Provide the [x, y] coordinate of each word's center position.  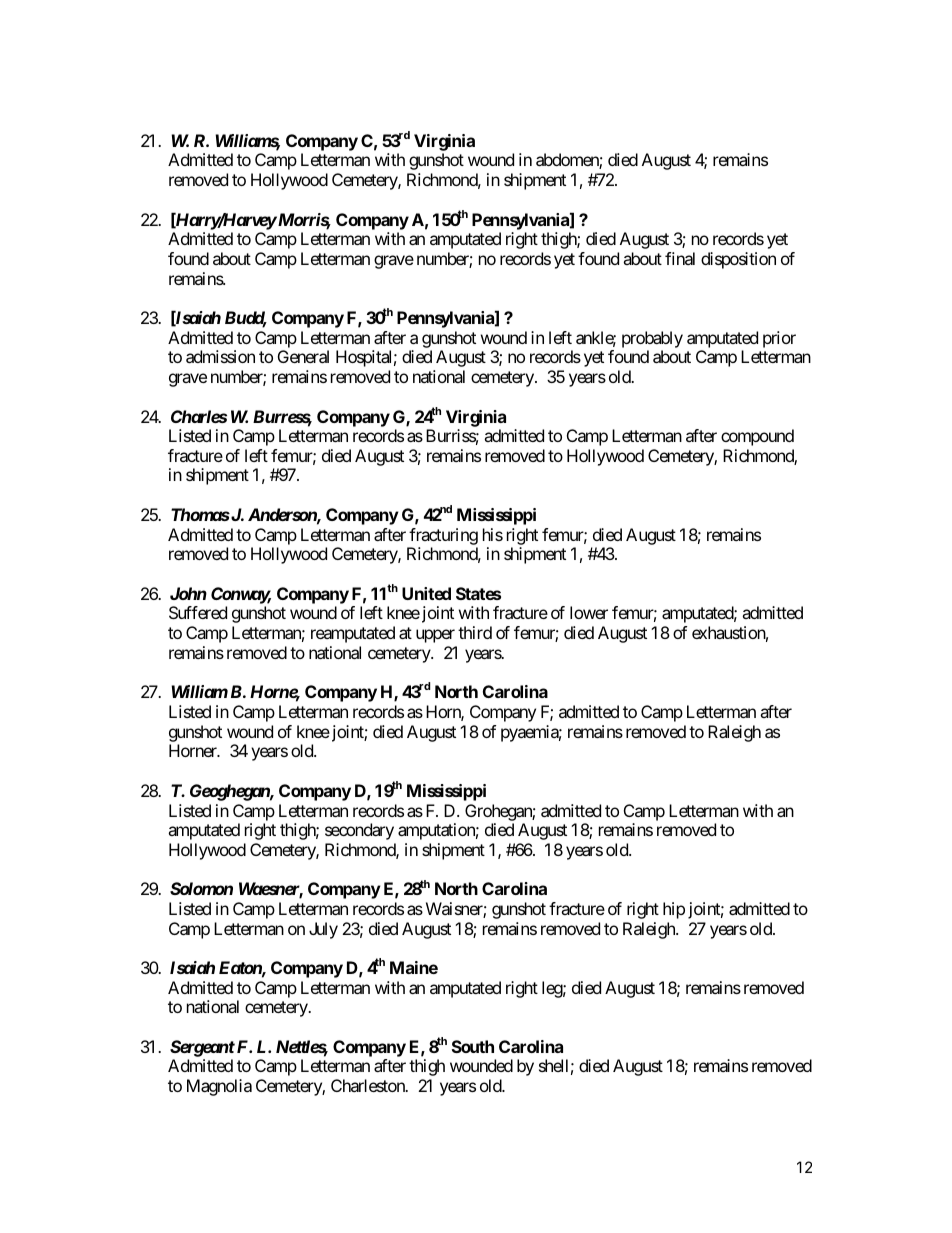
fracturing [443, 536]
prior [779, 339]
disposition [738, 260]
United [426, 593]
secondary [359, 831]
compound [757, 437]
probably [652, 341]
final [680, 258]
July [323, 930]
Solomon [201, 888]
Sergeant [202, 1048]
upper [435, 636]
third [475, 632]
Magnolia [219, 1087]
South [473, 1046]
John [188, 593]
